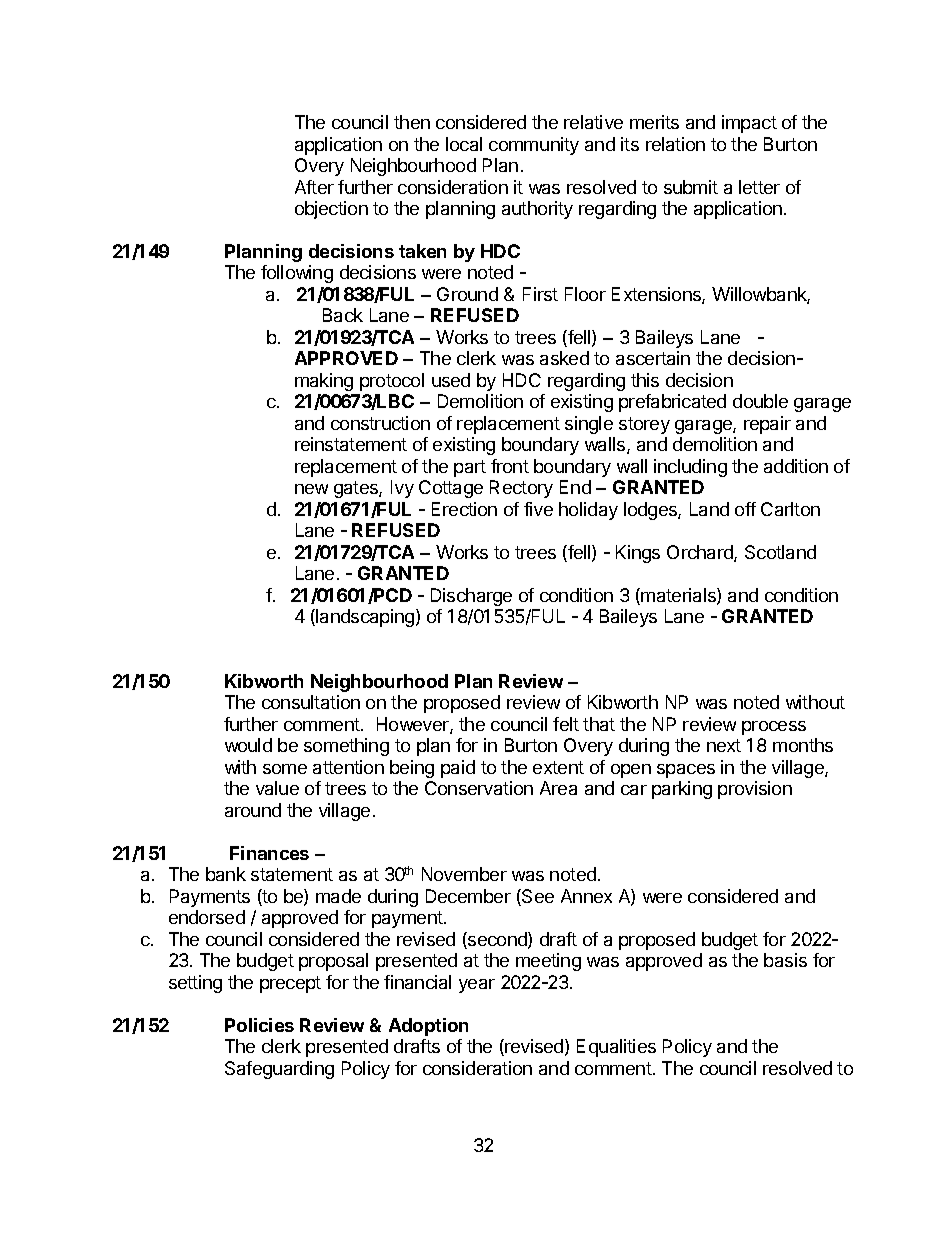 This screenshot has width=952, height=1233. I want to click on off, so click(745, 509).
